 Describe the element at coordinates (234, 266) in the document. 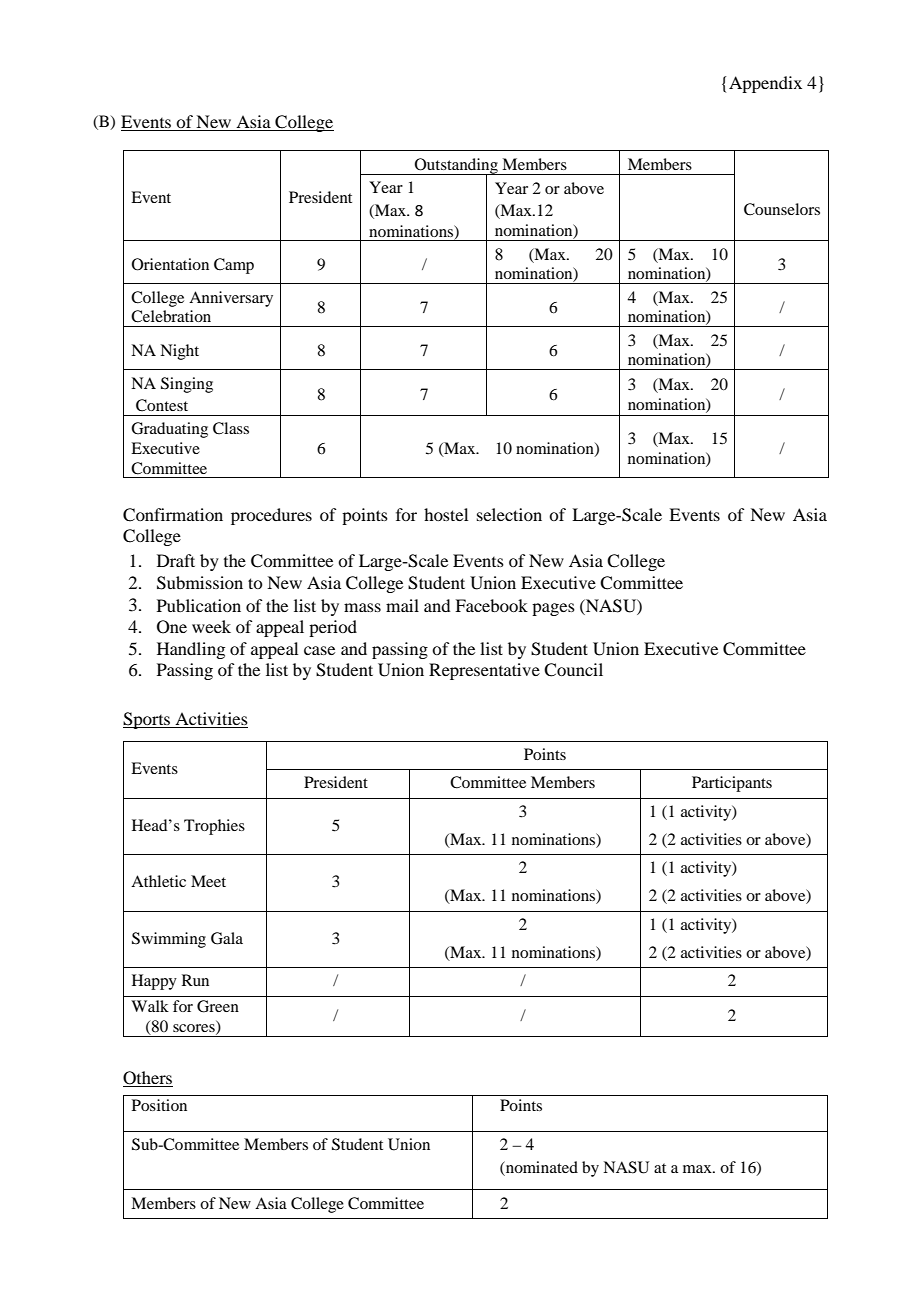

I see `Camp` at that location.
